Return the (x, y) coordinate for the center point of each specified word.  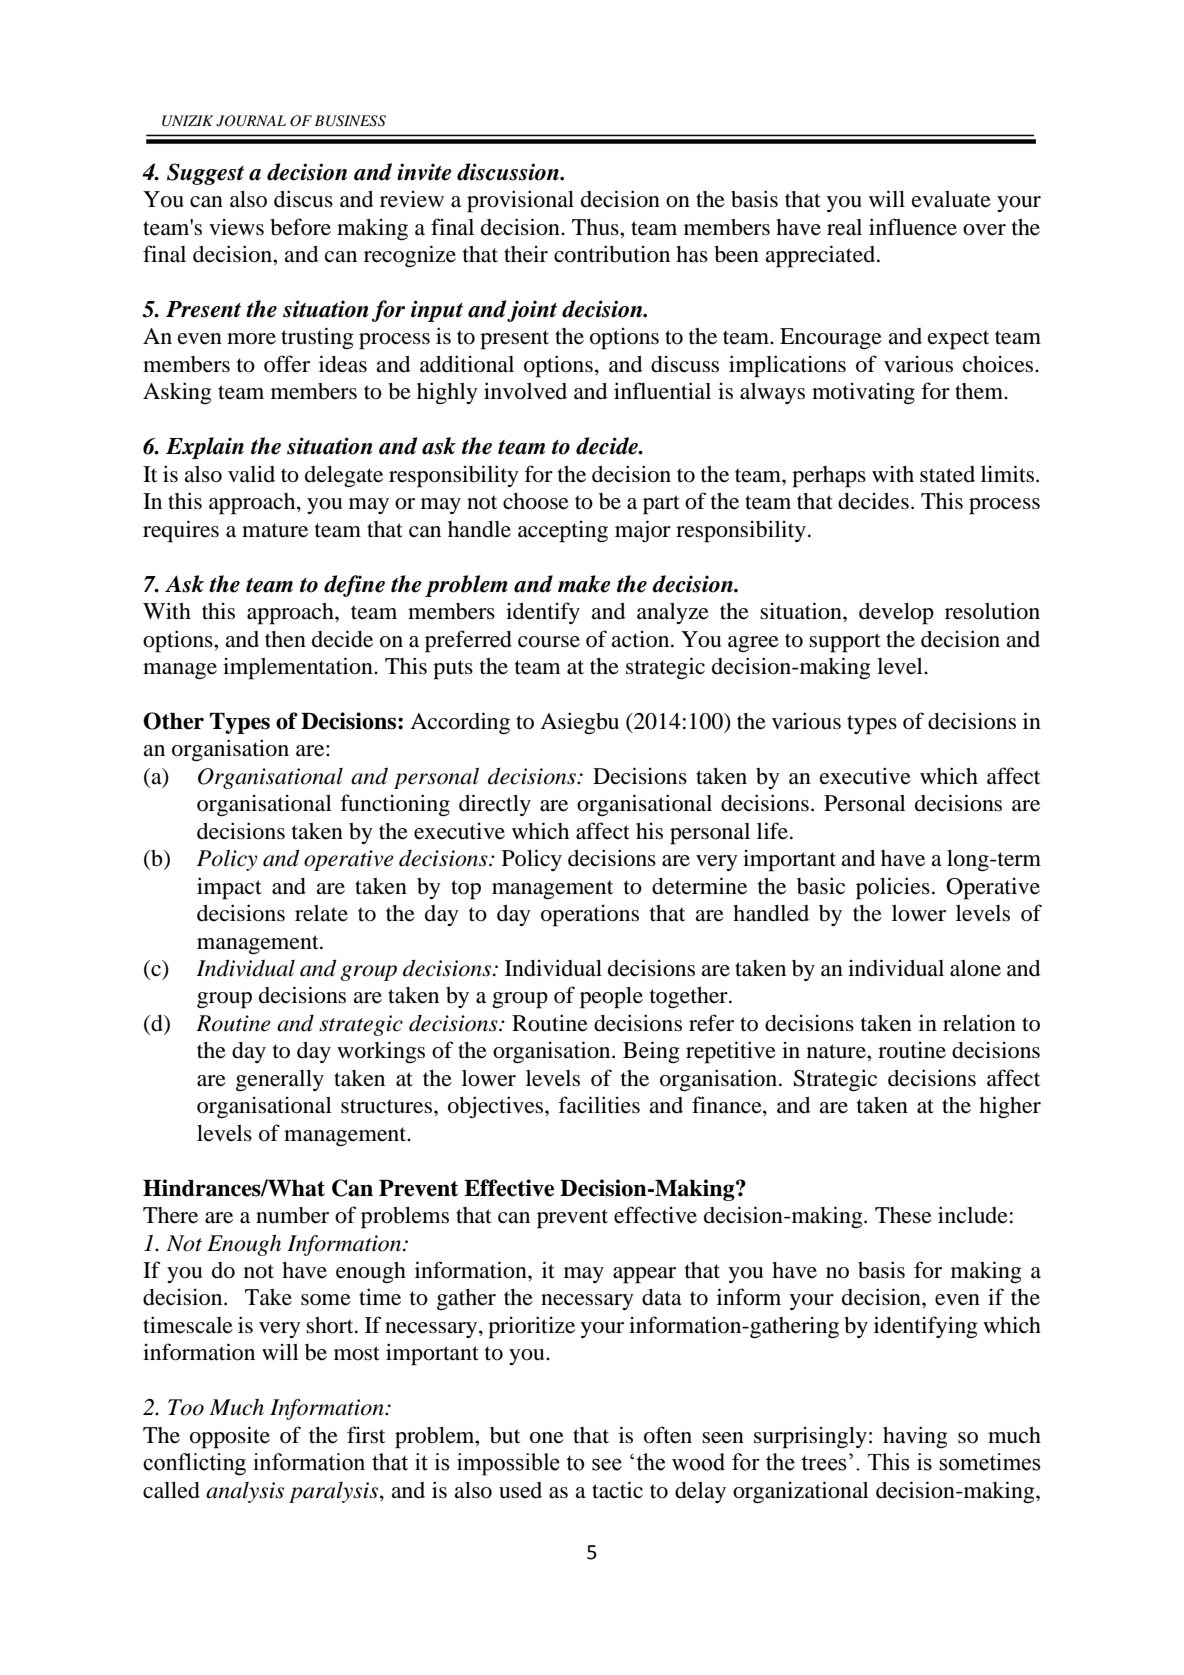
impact (229, 888)
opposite (230, 1437)
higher (1010, 1107)
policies (893, 888)
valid (251, 474)
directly (495, 805)
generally (280, 1081)
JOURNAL (251, 121)
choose (536, 501)
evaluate (951, 199)
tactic (617, 1490)
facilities (599, 1105)
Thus (596, 227)
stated (947, 474)
